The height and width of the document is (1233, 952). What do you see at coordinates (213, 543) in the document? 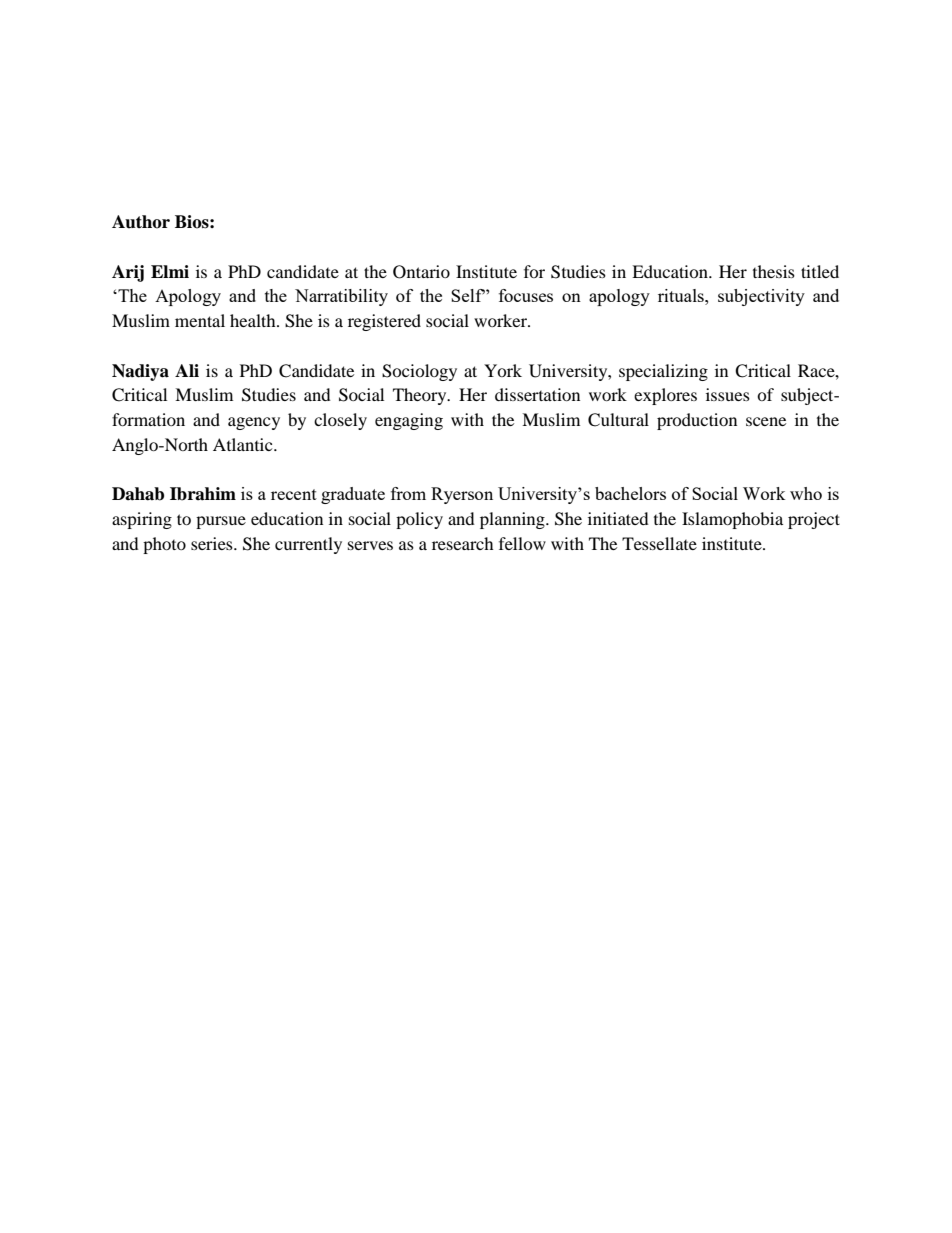
I see `series` at bounding box center [213, 543].
